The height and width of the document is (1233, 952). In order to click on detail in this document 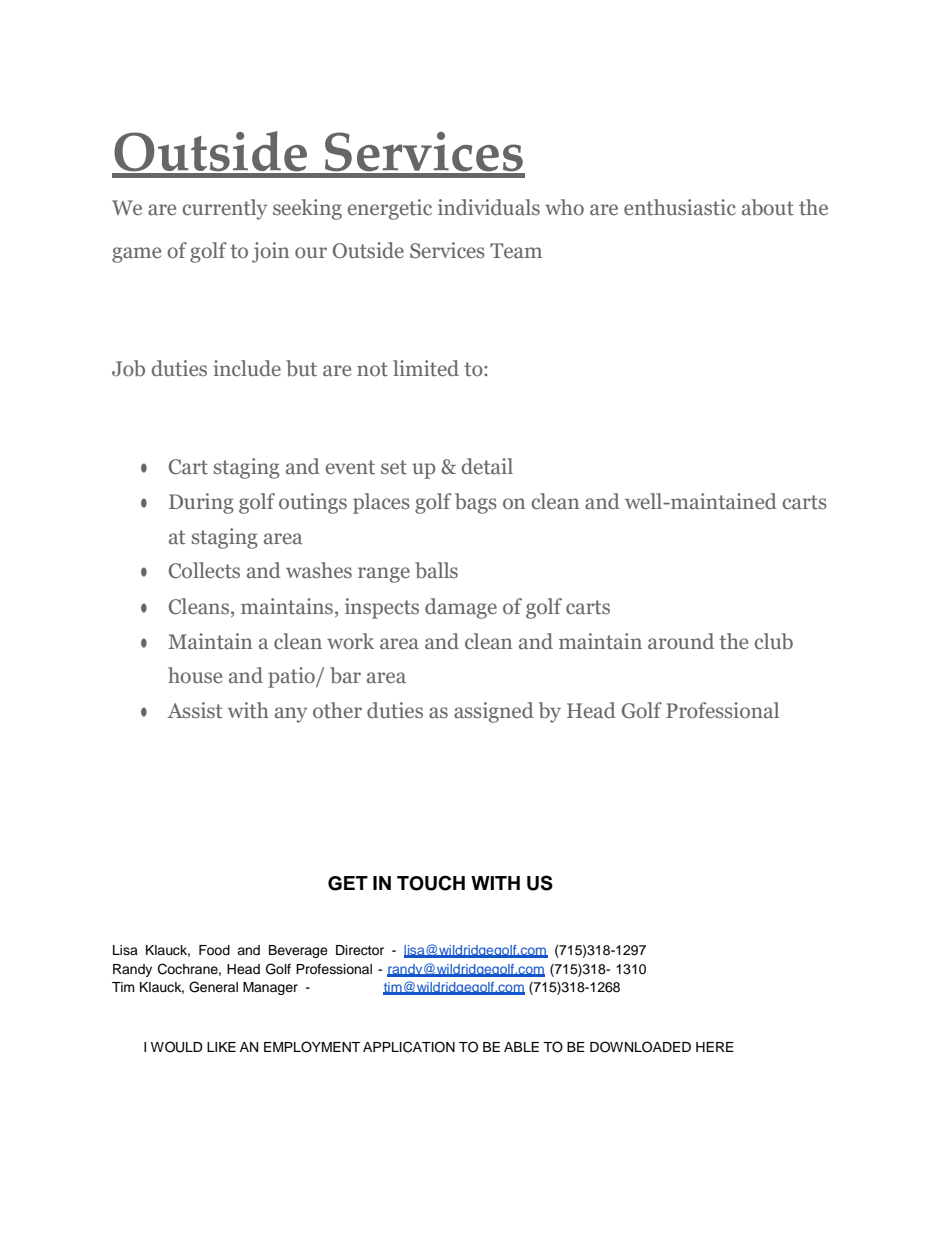, I will do `click(487, 466)`.
